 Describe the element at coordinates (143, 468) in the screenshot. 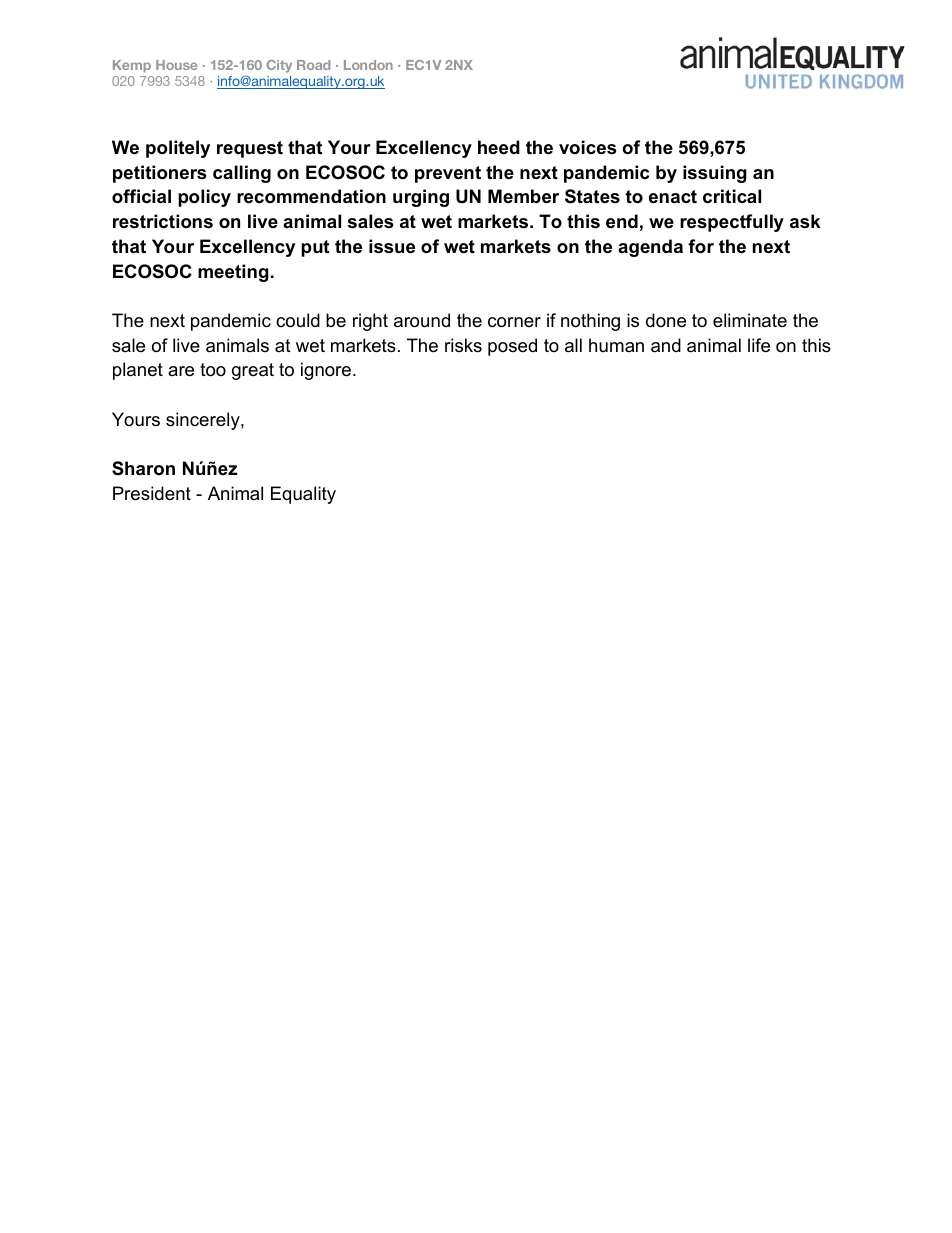

I see `Sharon` at that location.
